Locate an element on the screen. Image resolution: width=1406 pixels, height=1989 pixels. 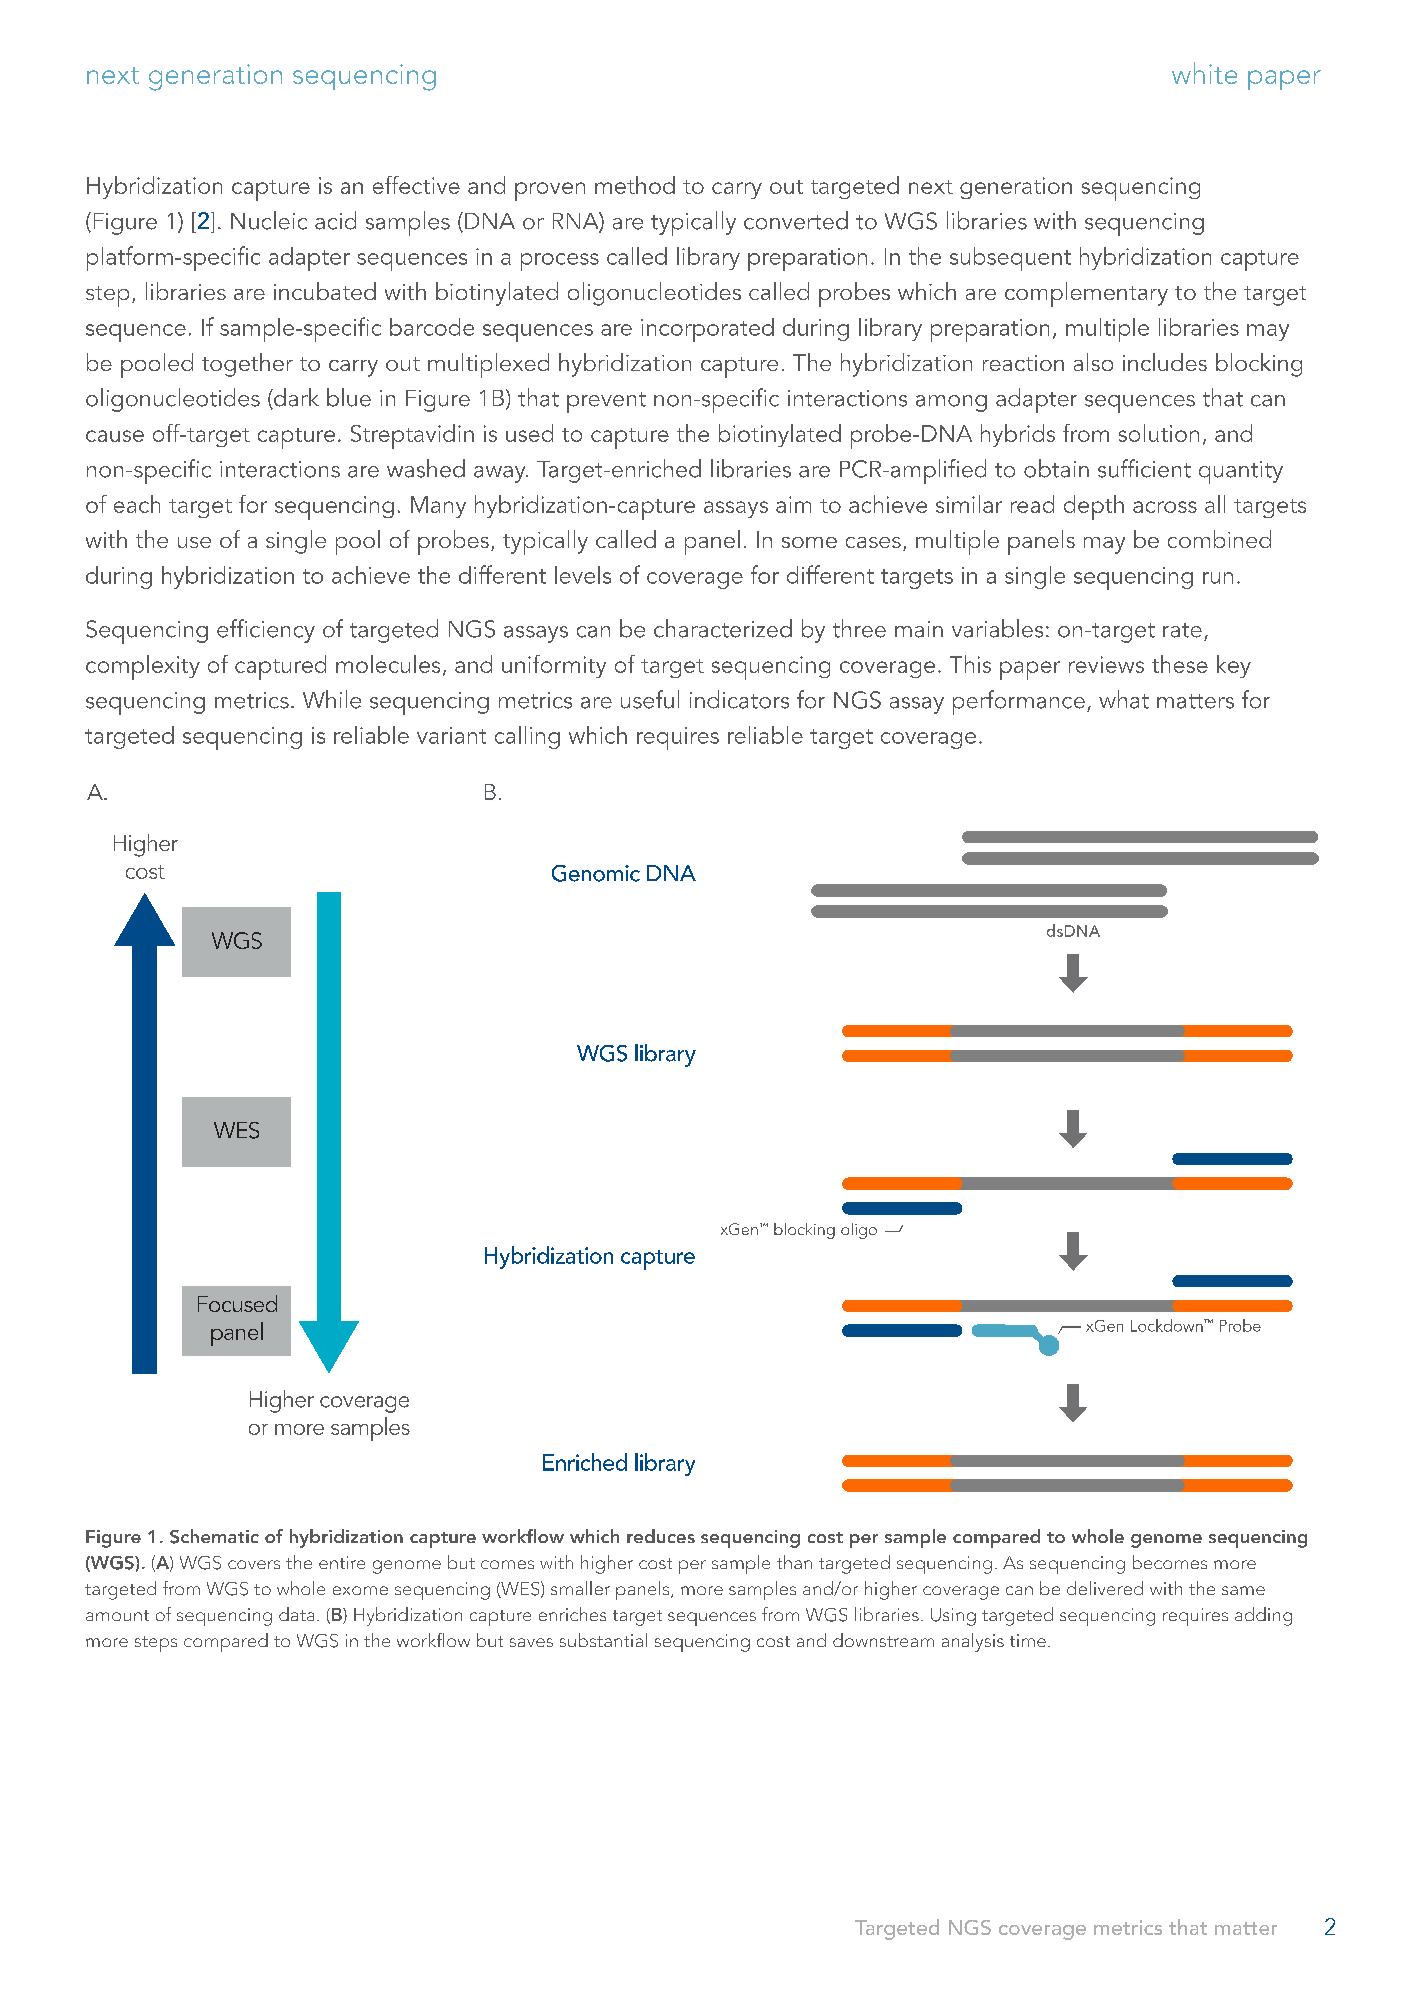
Nucleic is located at coordinates (269, 220).
